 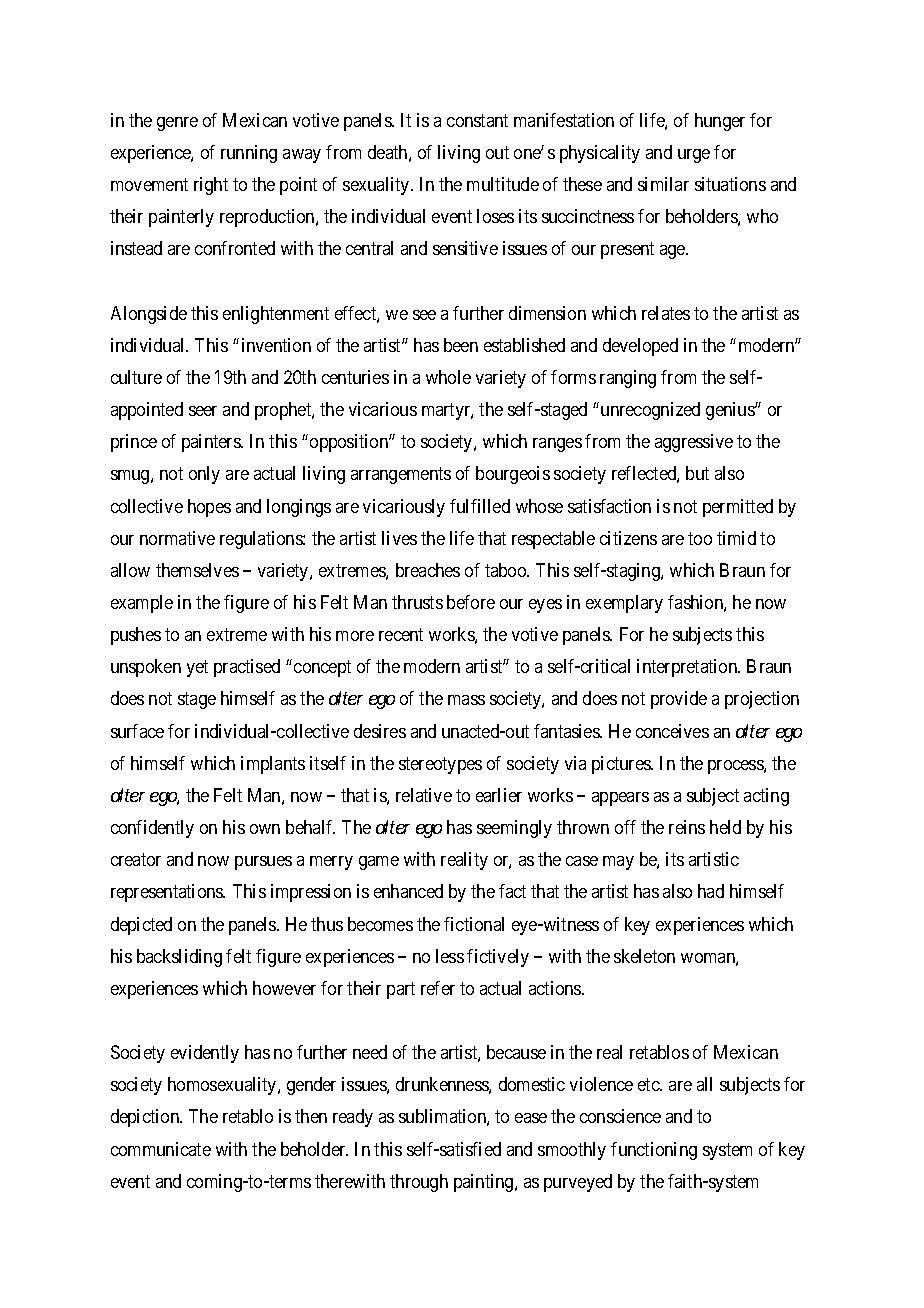 I want to click on right, so click(x=211, y=186).
